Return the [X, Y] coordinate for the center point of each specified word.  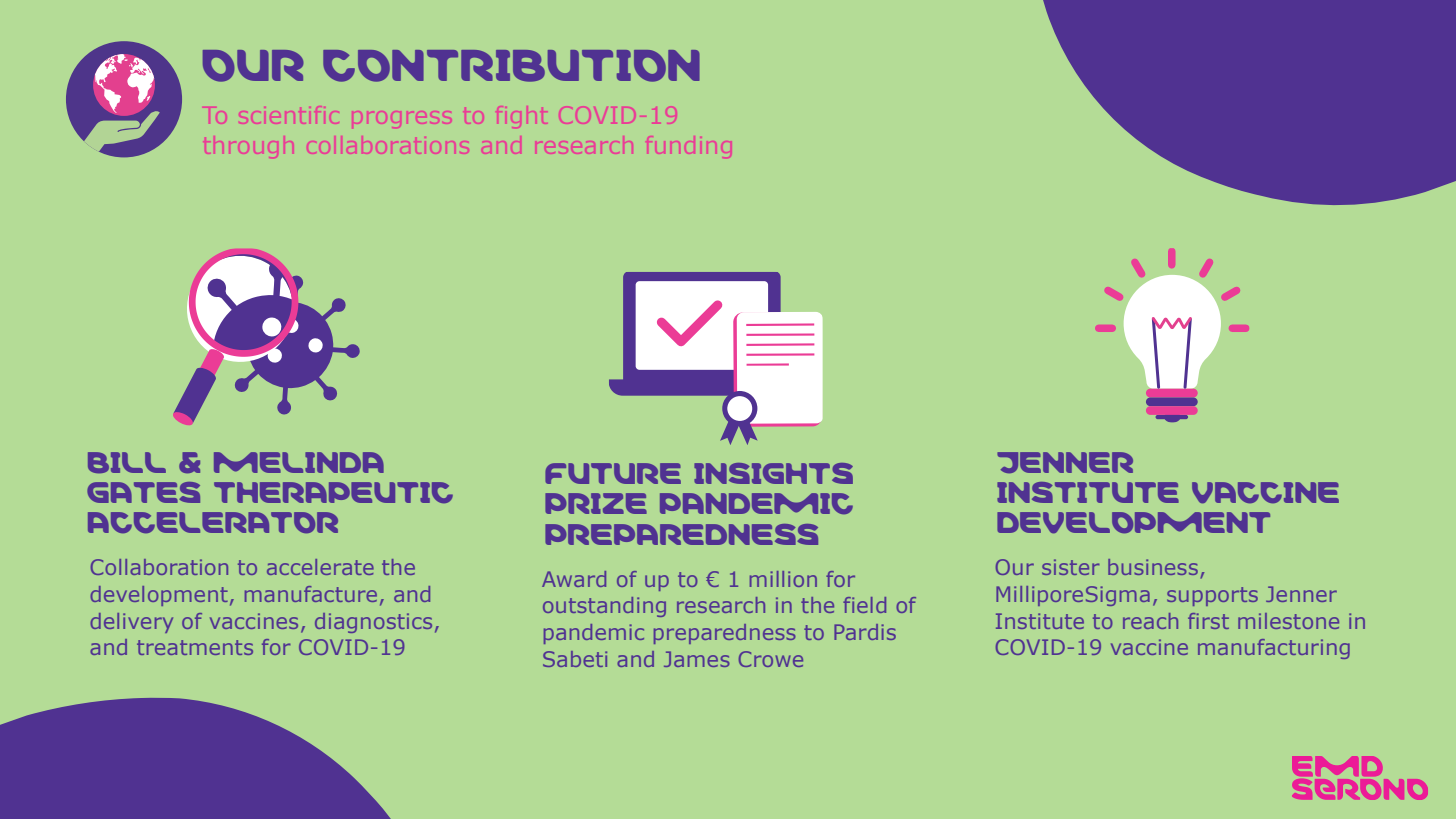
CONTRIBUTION [511, 66]
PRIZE [596, 503]
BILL [127, 462]
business [1153, 567]
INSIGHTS [773, 473]
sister [1071, 567]
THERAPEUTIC [333, 492]
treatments [195, 647]
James [697, 659]
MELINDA [299, 462]
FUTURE [613, 473]
